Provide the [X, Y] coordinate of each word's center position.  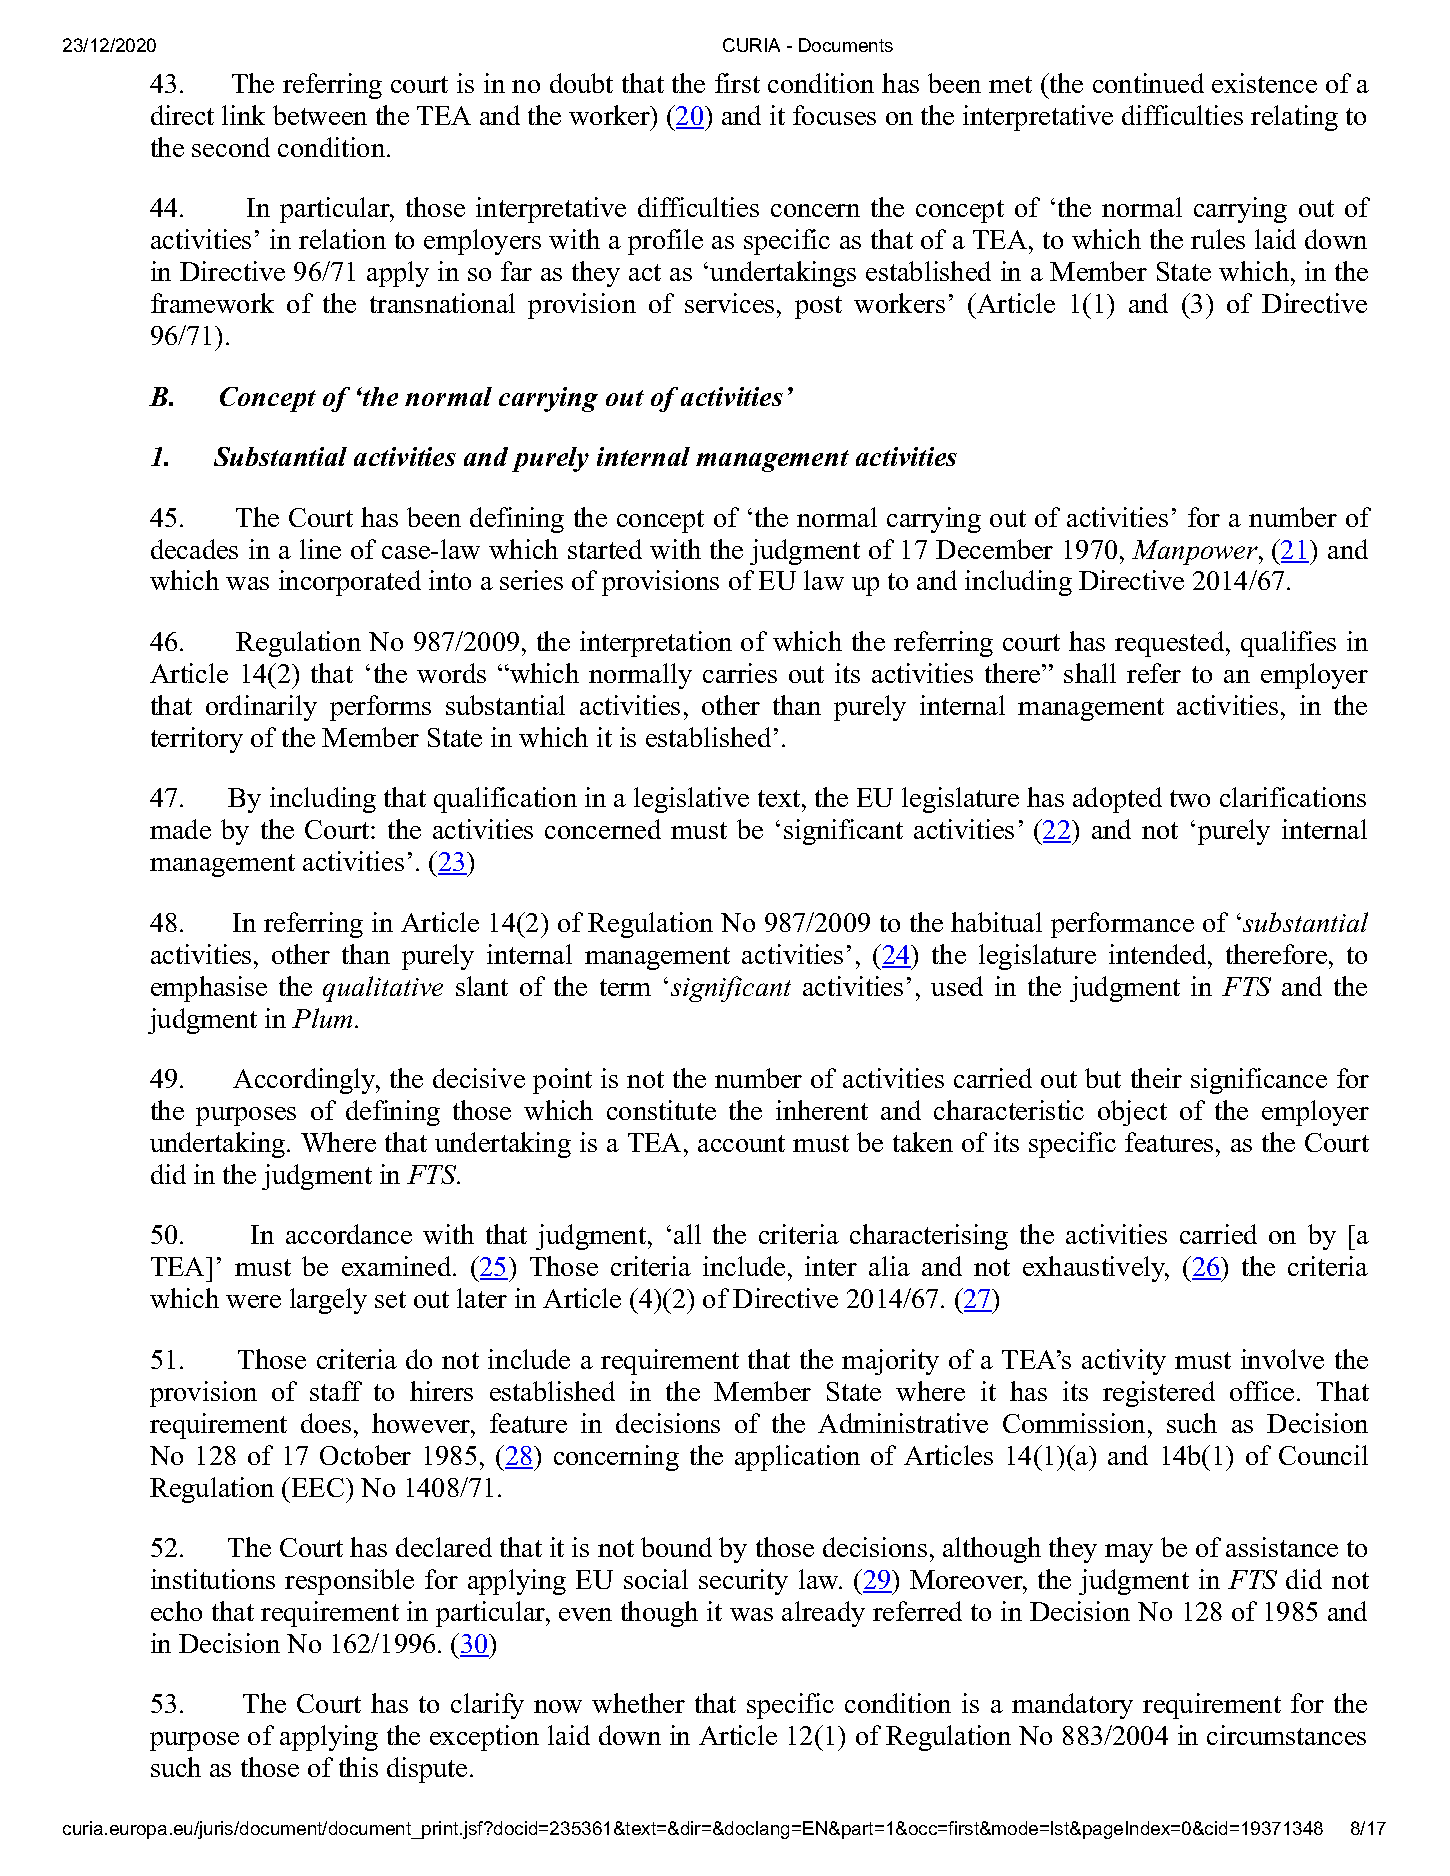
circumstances [1286, 1735]
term [625, 987]
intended [1159, 954]
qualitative [383, 989]
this [358, 1767]
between [320, 115]
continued [1148, 83]
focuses [834, 115]
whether [638, 1703]
